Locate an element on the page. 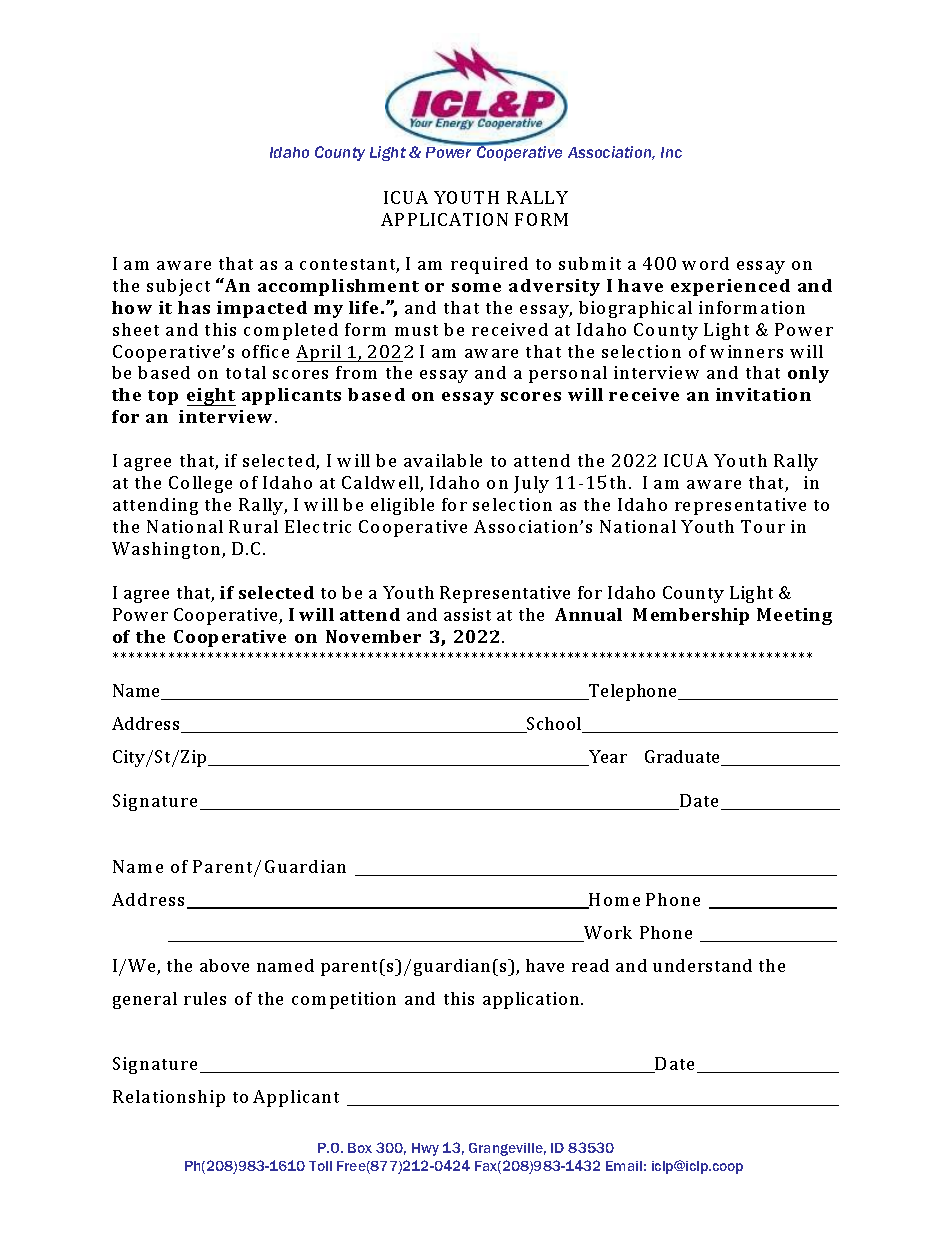  required is located at coordinates (489, 265).
